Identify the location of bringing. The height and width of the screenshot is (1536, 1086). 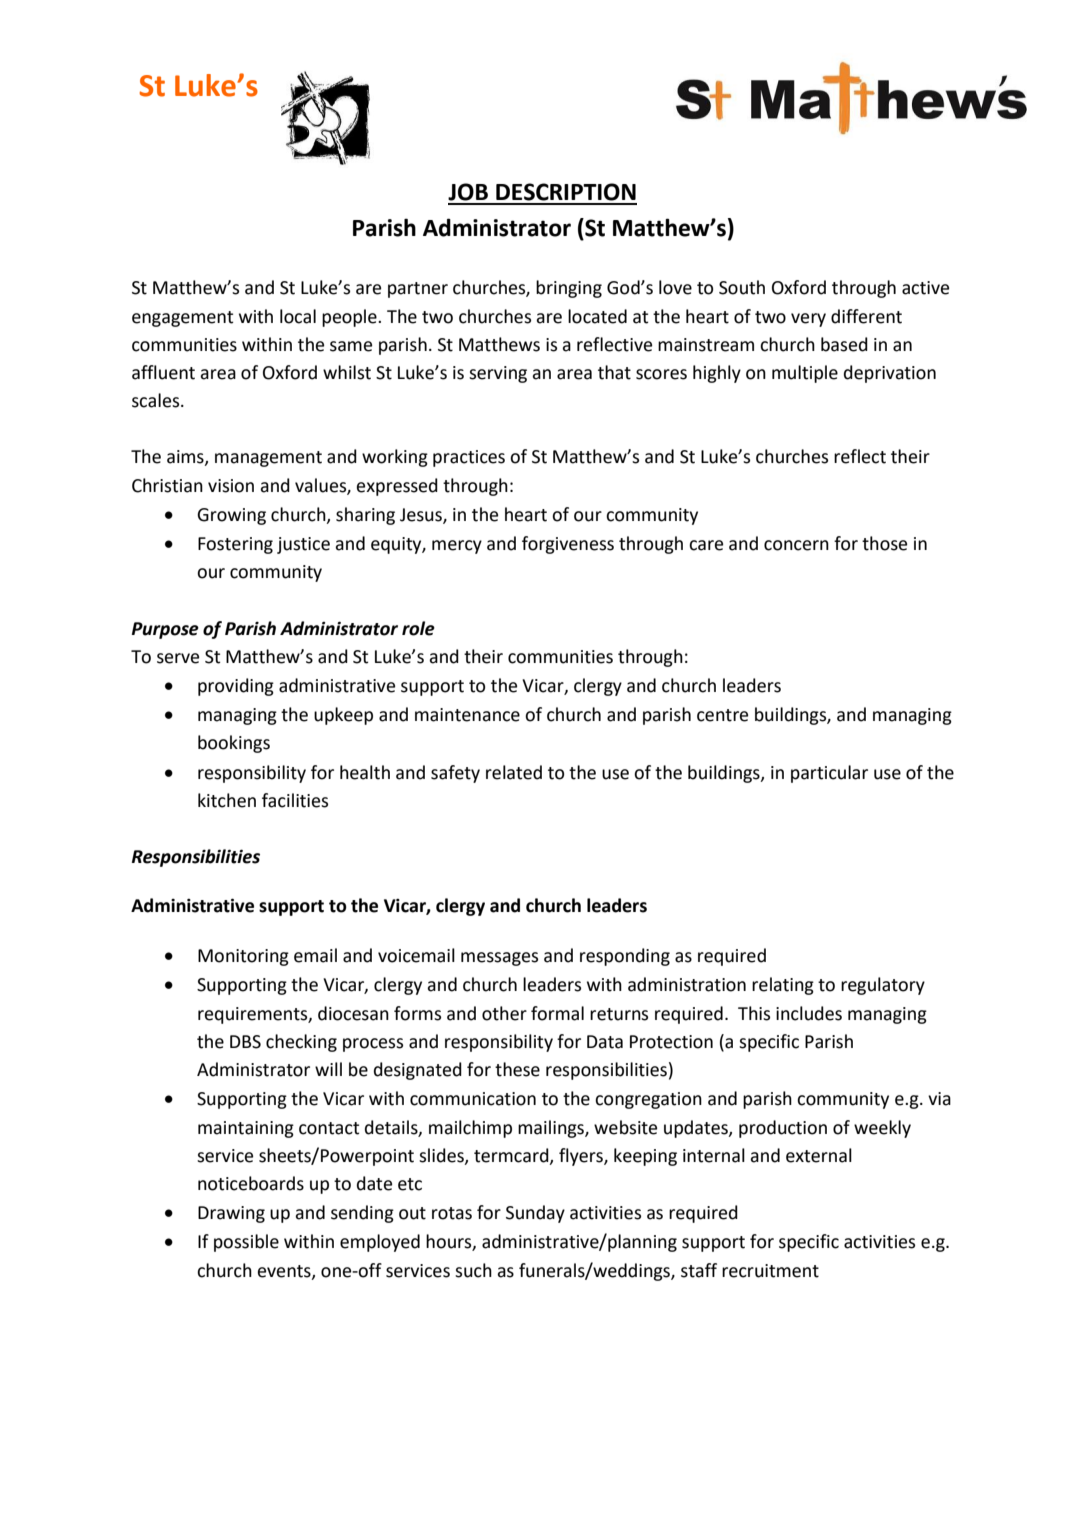
(569, 289).
